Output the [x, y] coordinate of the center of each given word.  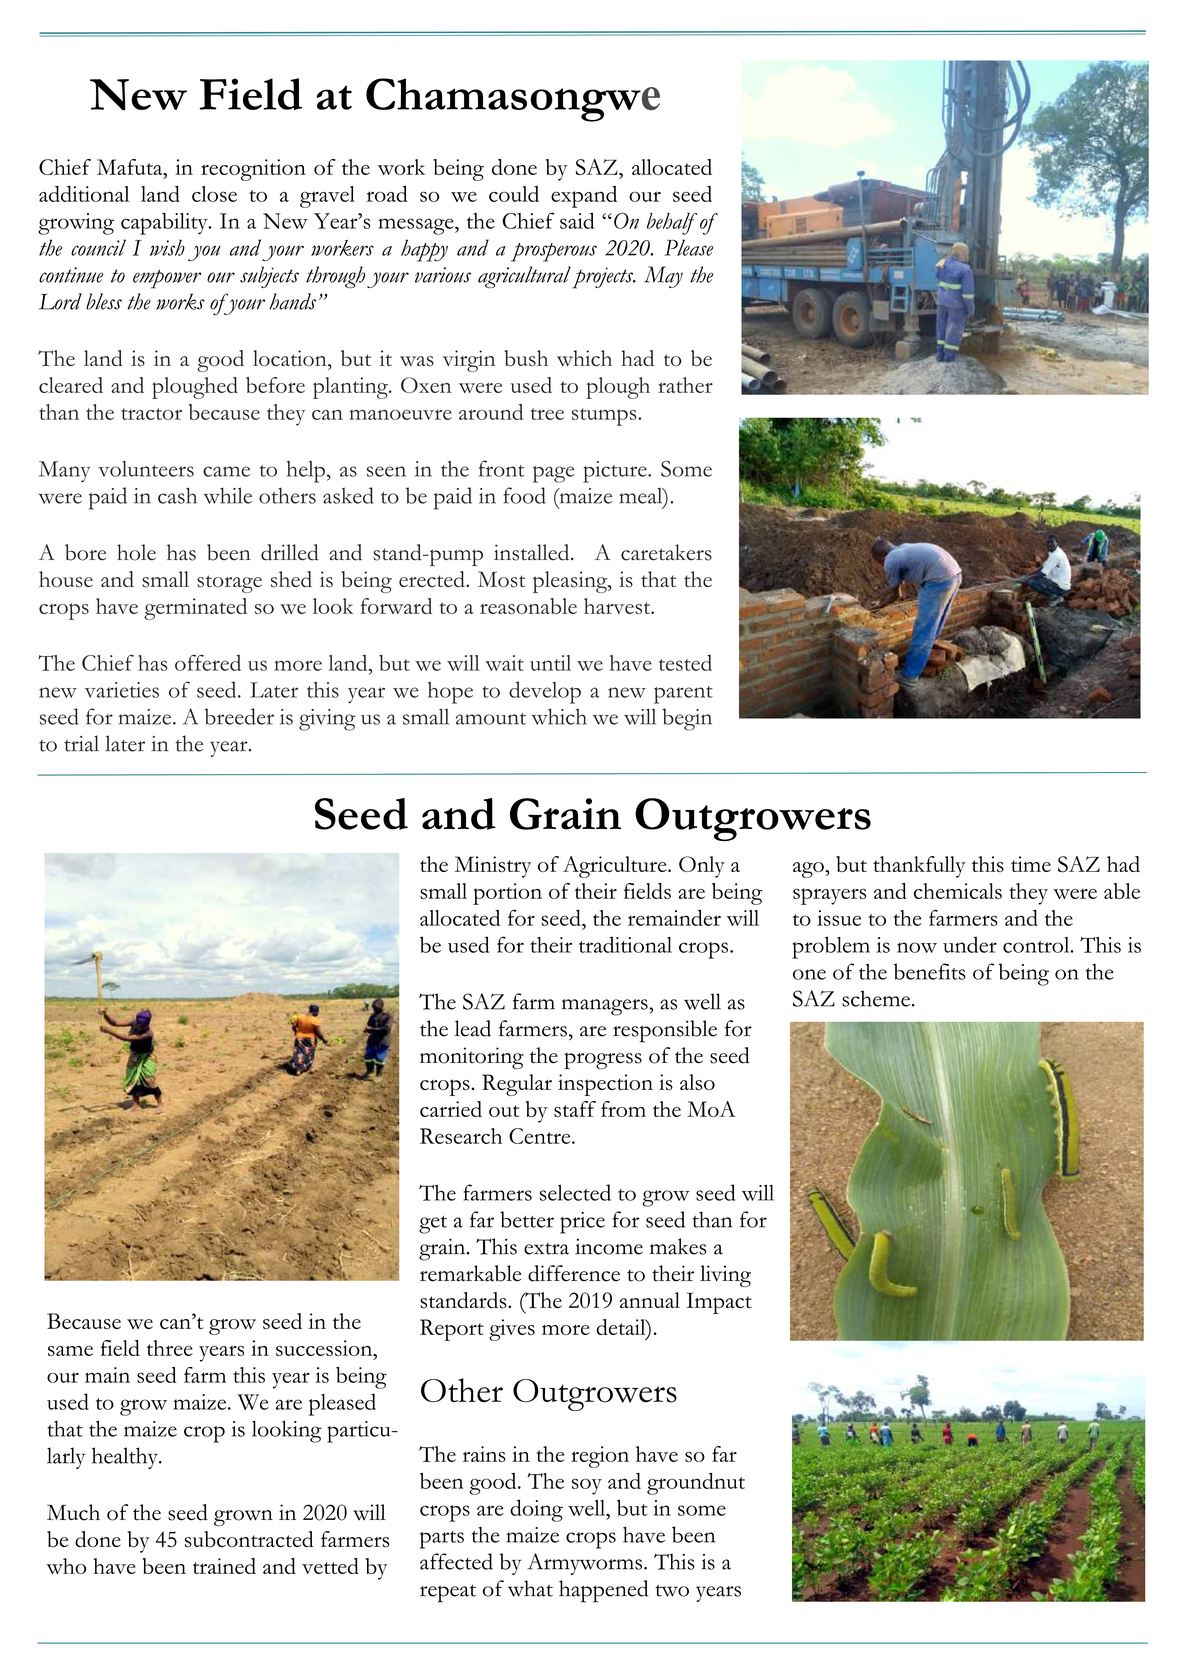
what [530, 1588]
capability [165, 223]
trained [224, 1566]
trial [81, 743]
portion [507, 894]
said [577, 220]
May [663, 277]
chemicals [958, 891]
